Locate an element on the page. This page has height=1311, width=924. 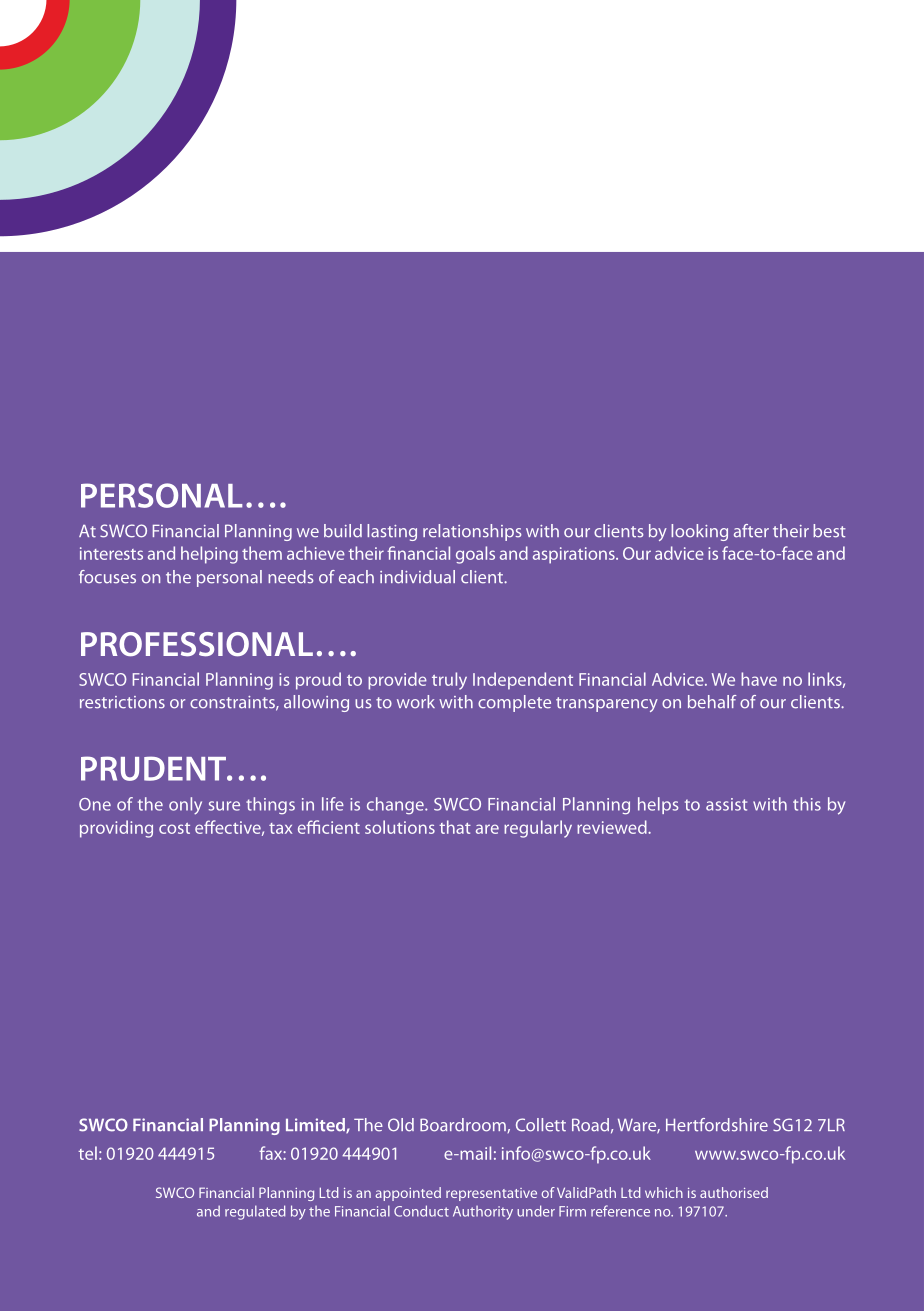
Hertfordshire is located at coordinates (717, 1125).
